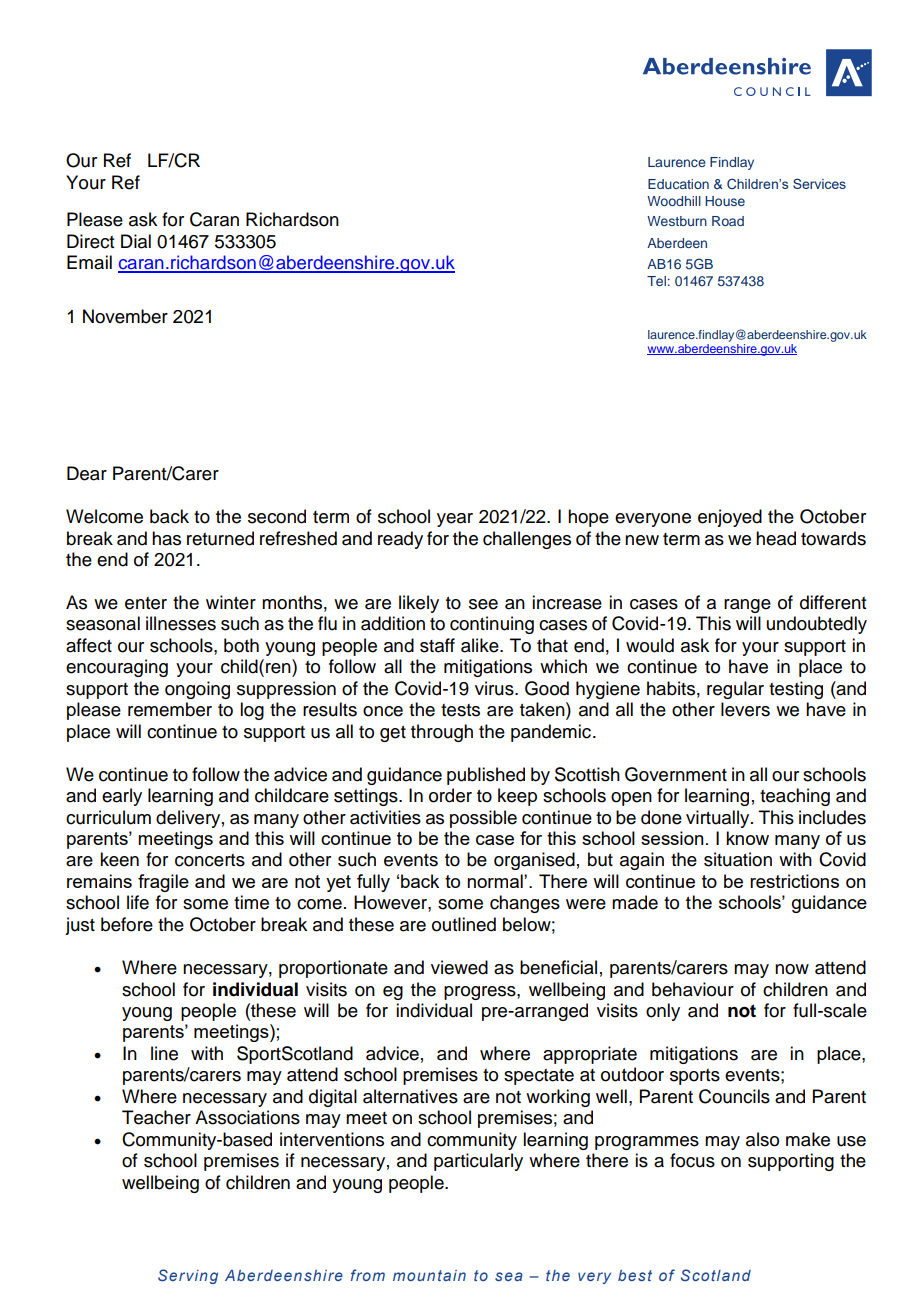 Image resolution: width=924 pixels, height=1309 pixels. What do you see at coordinates (188, 1276) in the screenshot?
I see `Serving` at bounding box center [188, 1276].
